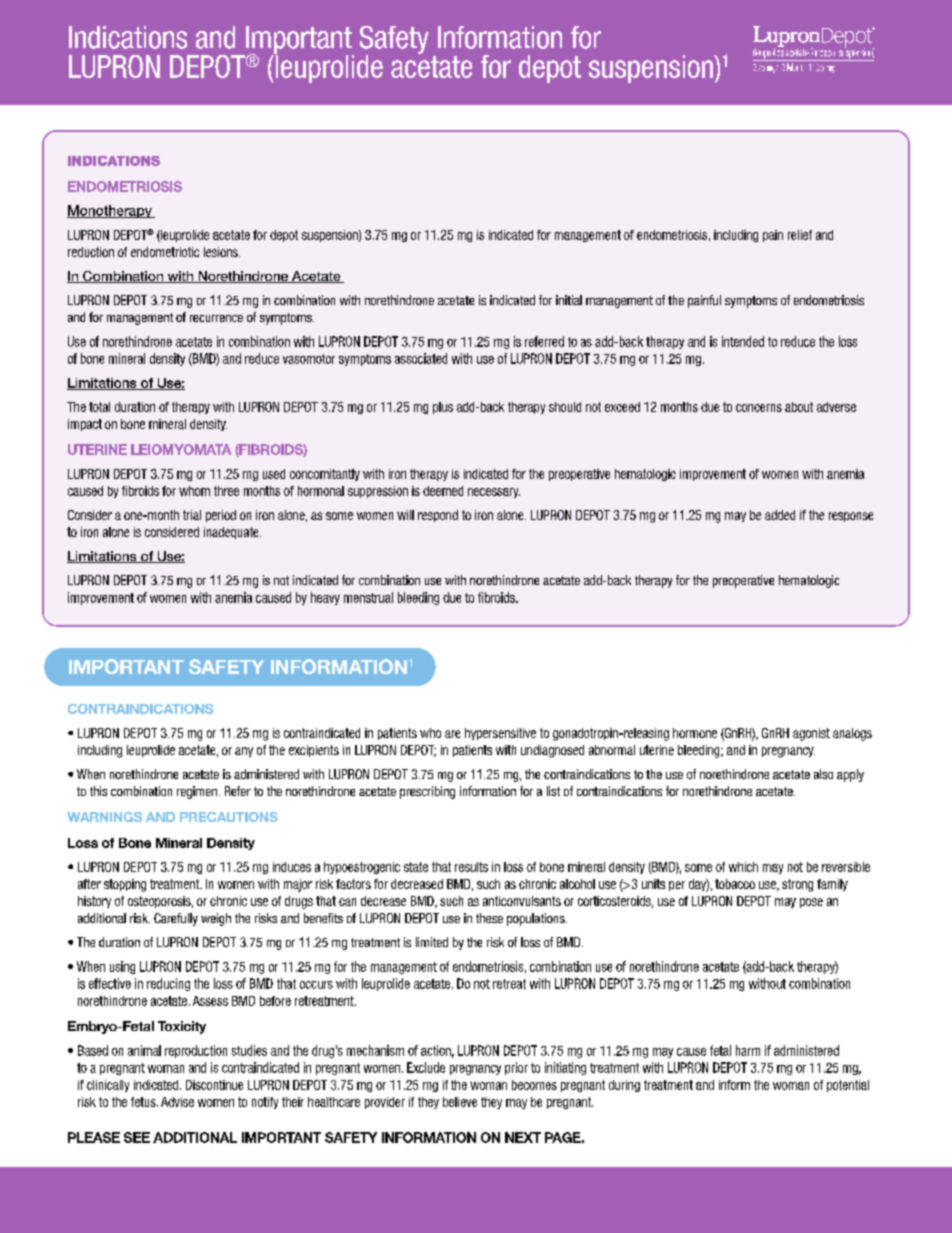  I want to click on potential, so click(848, 1086).
